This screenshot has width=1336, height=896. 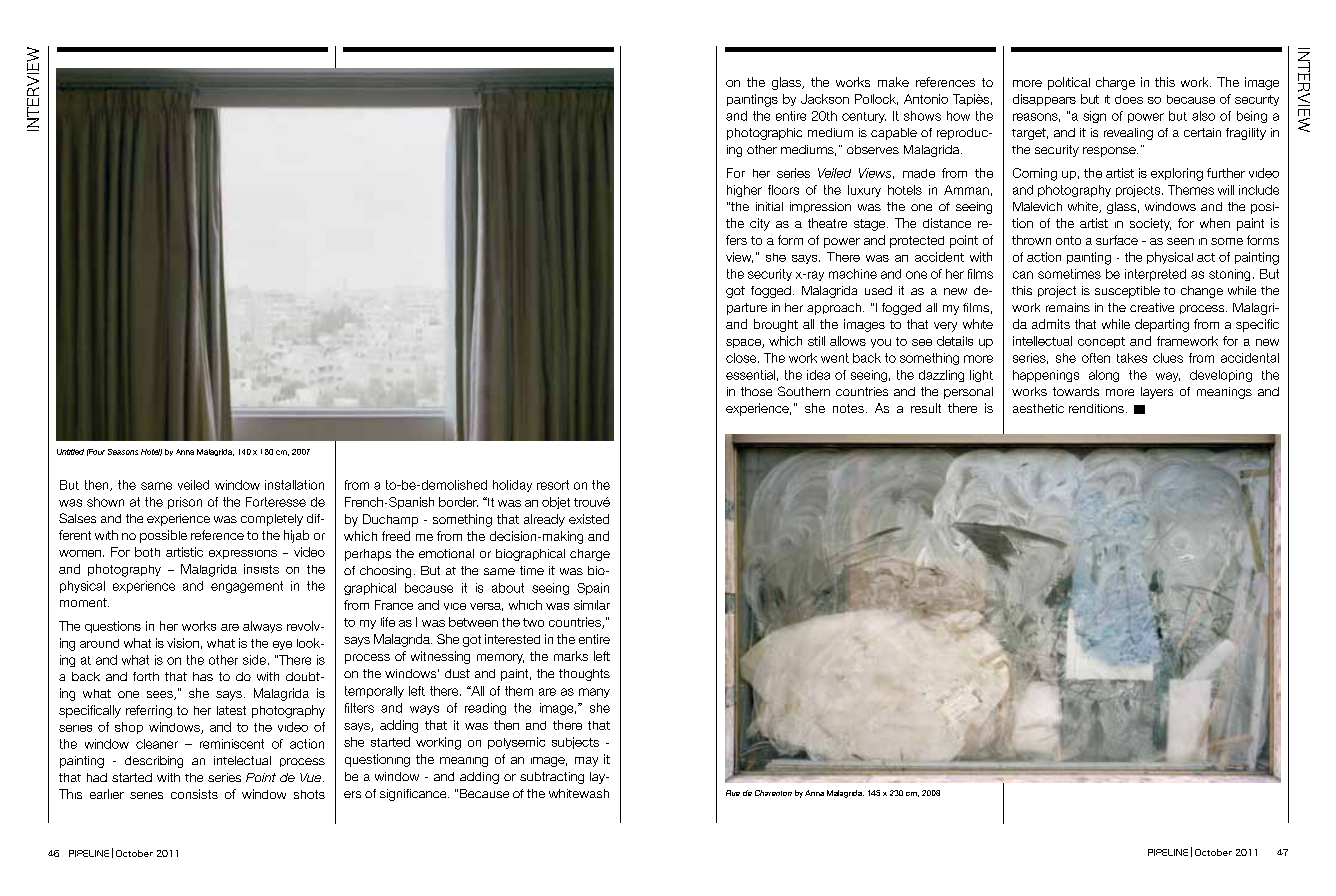 I want to click on may, so click(x=586, y=762).
